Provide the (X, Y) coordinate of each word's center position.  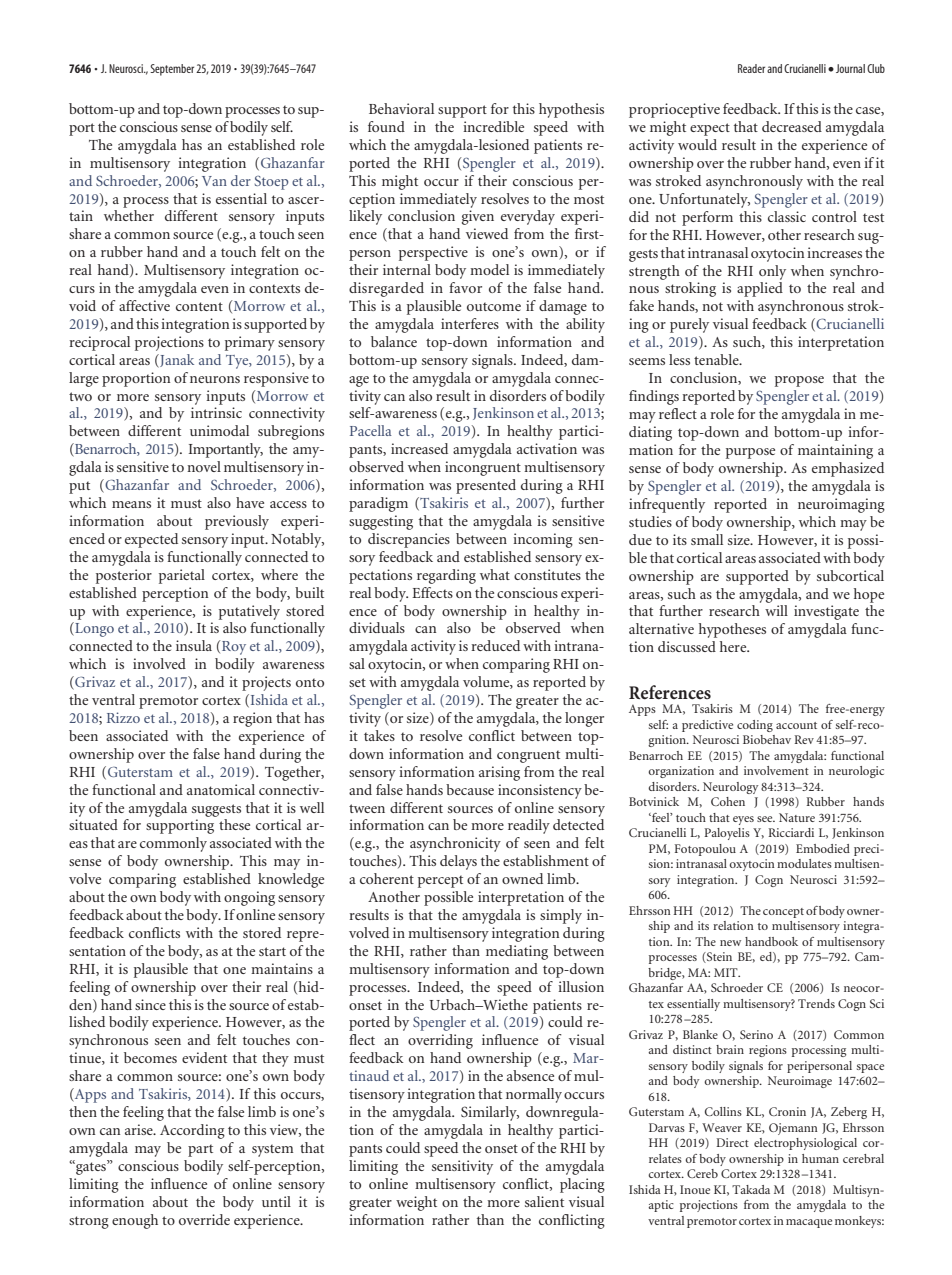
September (172, 70)
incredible (493, 126)
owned (522, 878)
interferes (470, 323)
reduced (495, 645)
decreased (792, 126)
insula (194, 645)
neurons (215, 379)
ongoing (249, 898)
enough (135, 1221)
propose (799, 381)
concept (783, 913)
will (776, 610)
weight (416, 1203)
